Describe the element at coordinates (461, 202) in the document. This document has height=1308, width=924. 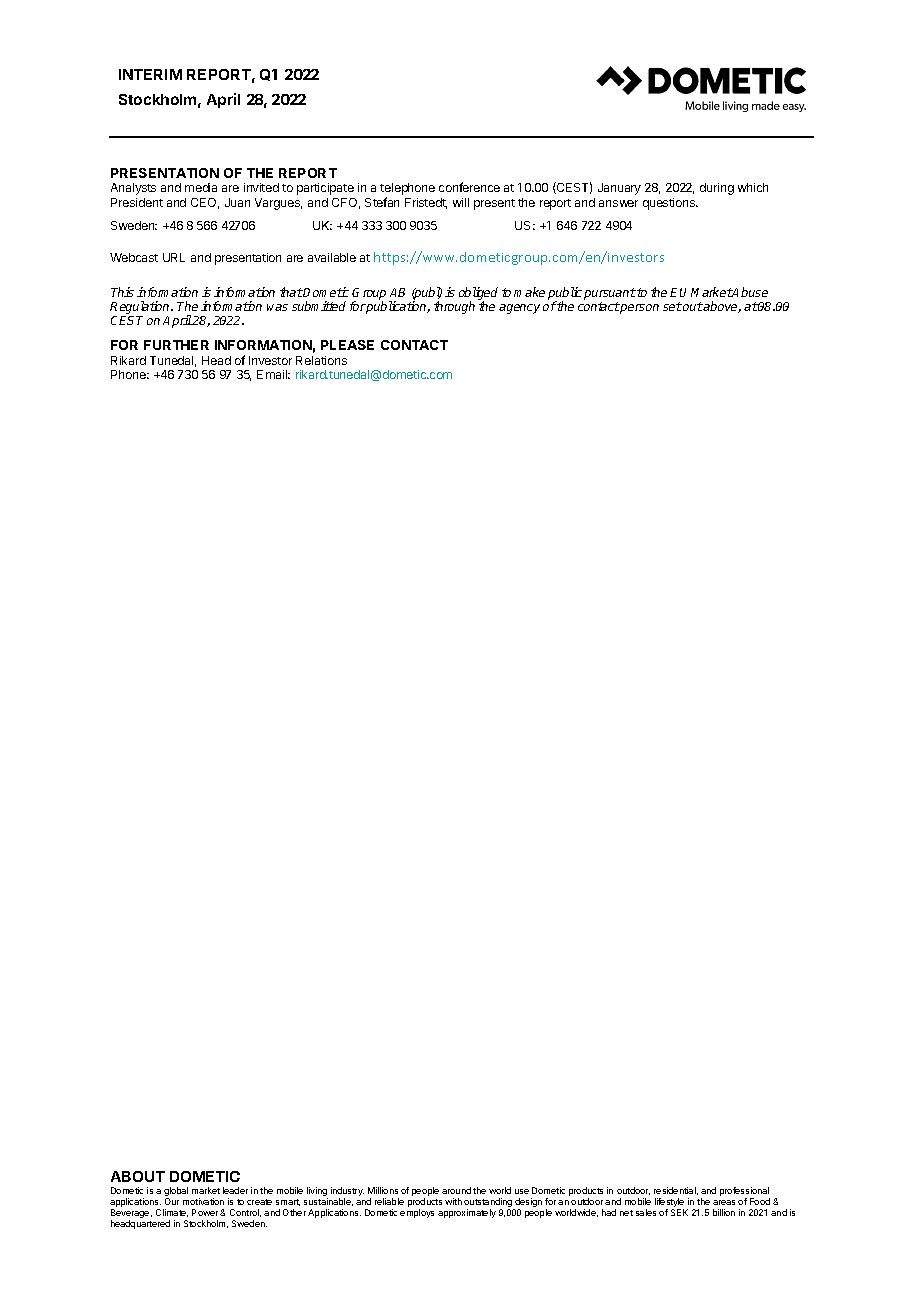
I see `will` at that location.
